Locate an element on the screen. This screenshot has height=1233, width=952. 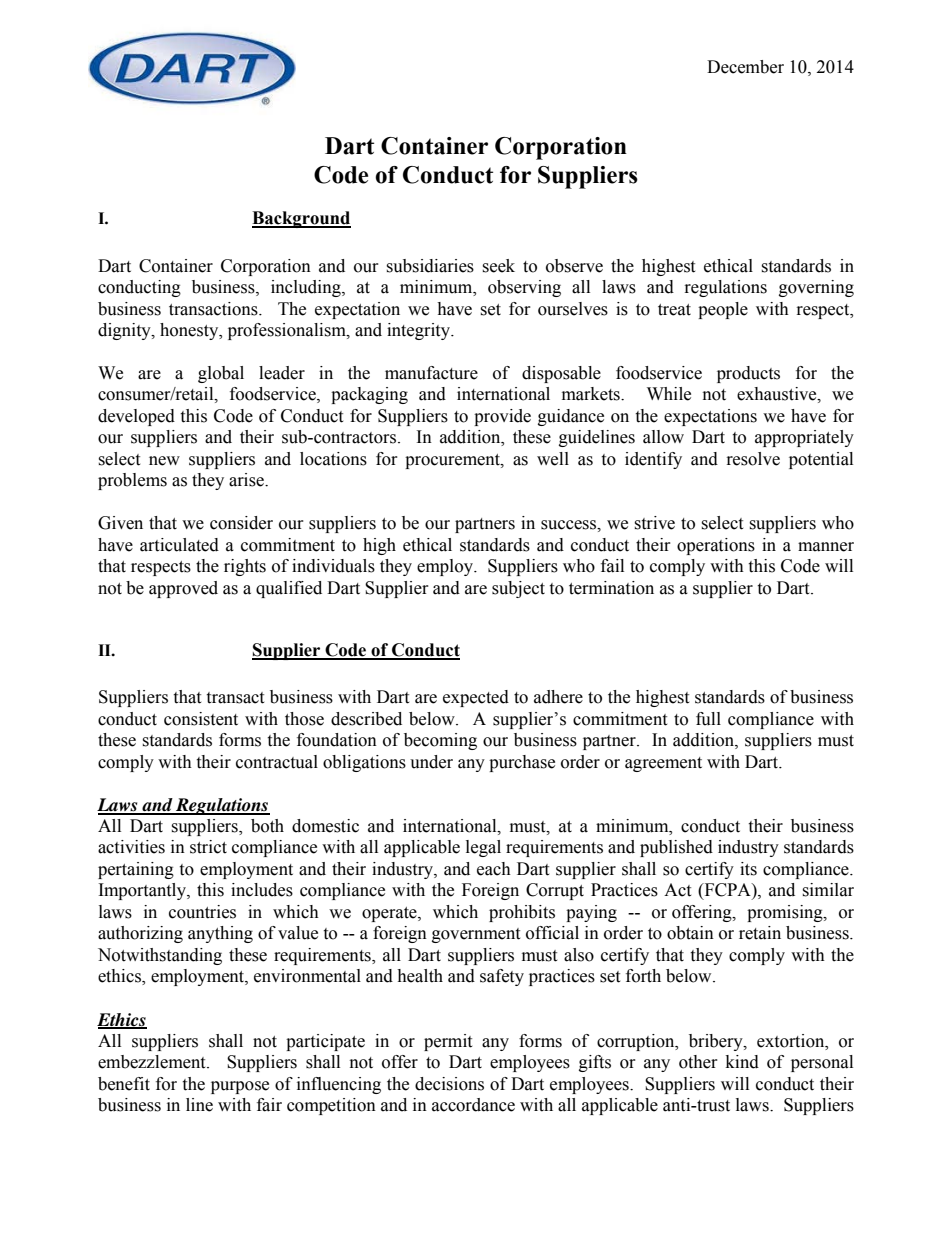
countries is located at coordinates (202, 912).
